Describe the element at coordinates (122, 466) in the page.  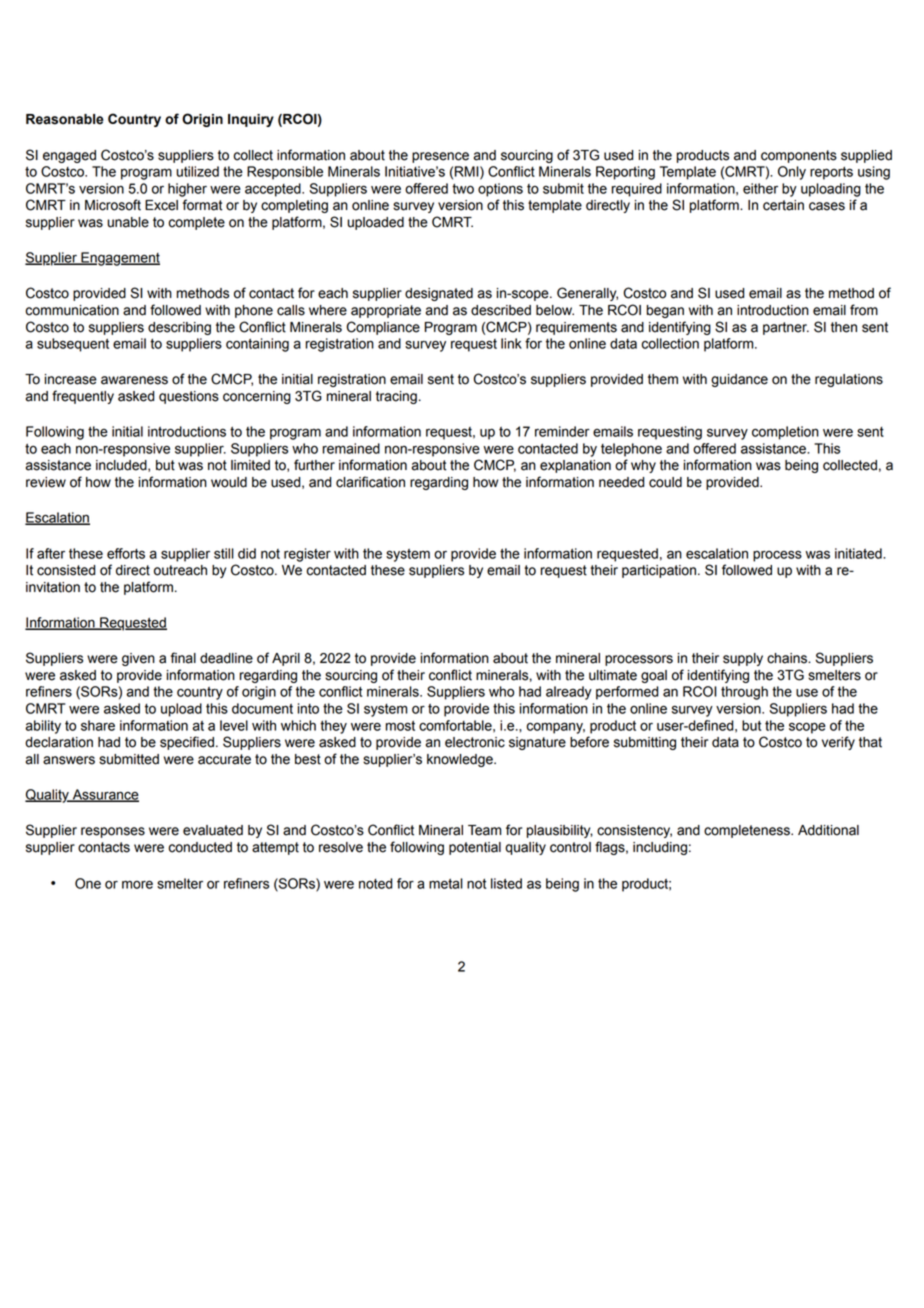
I see `included` at that location.
